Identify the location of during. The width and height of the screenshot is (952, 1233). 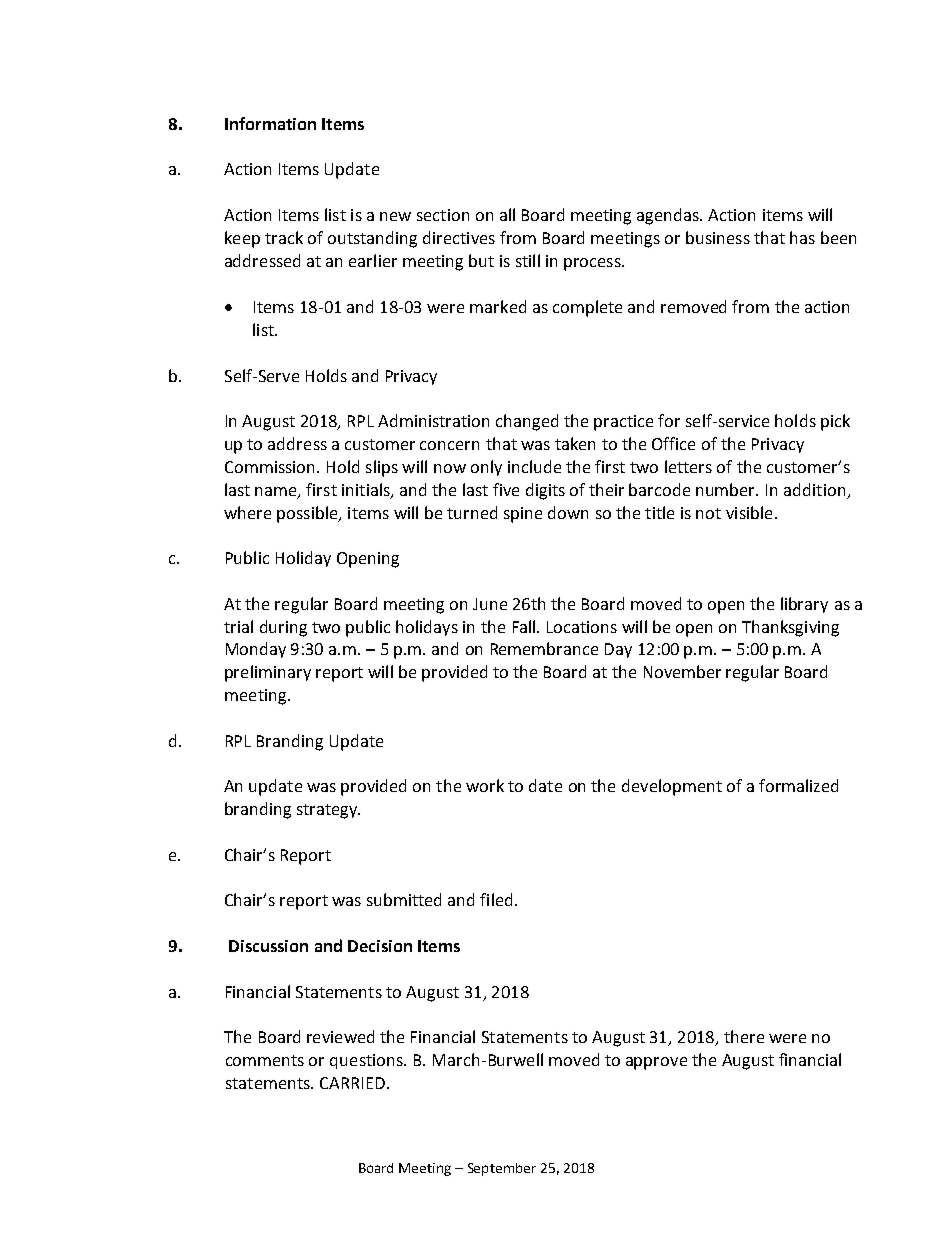
(283, 628).
